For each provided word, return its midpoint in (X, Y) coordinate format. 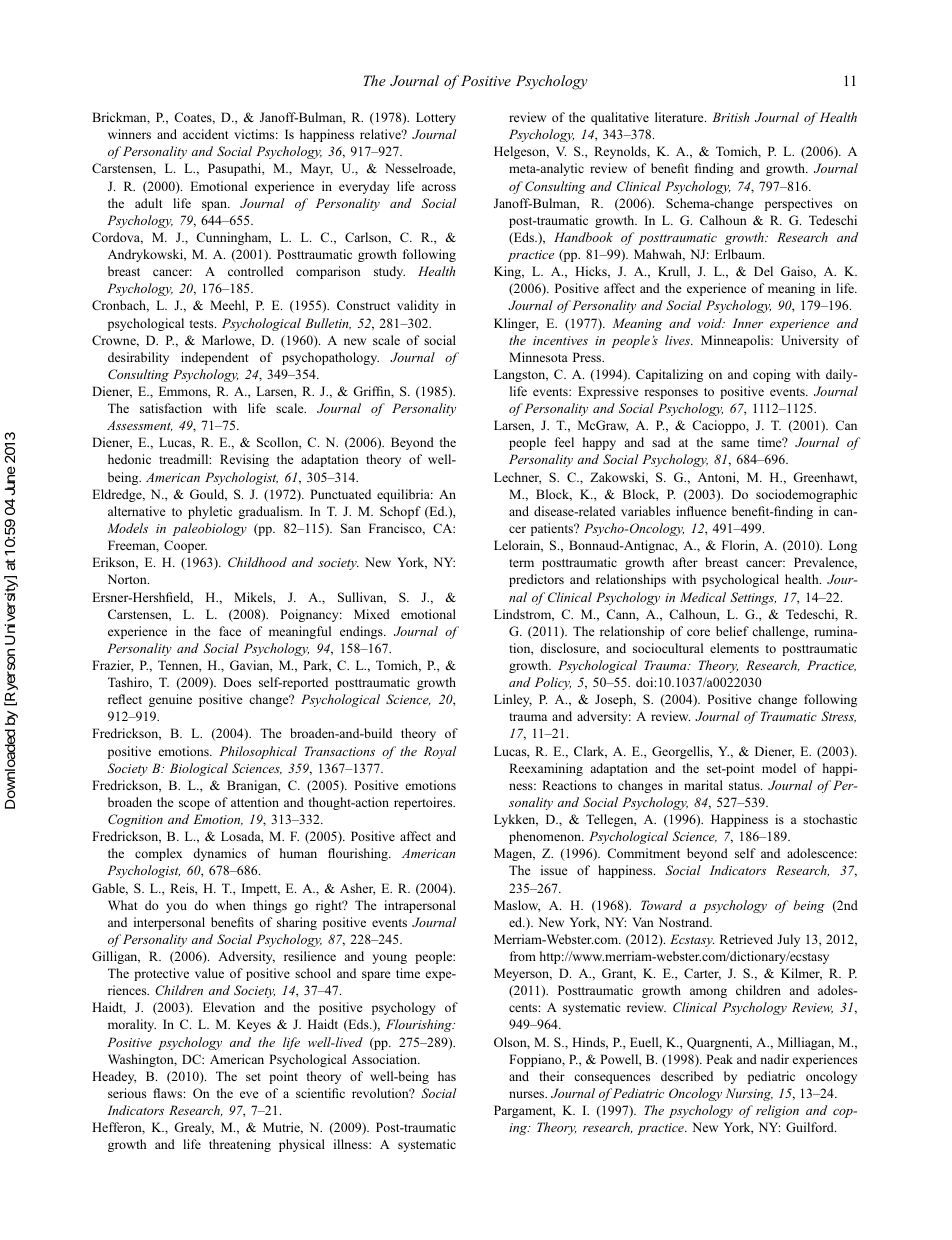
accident (205, 134)
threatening (240, 1145)
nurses (528, 1094)
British (730, 117)
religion (777, 1111)
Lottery (436, 118)
